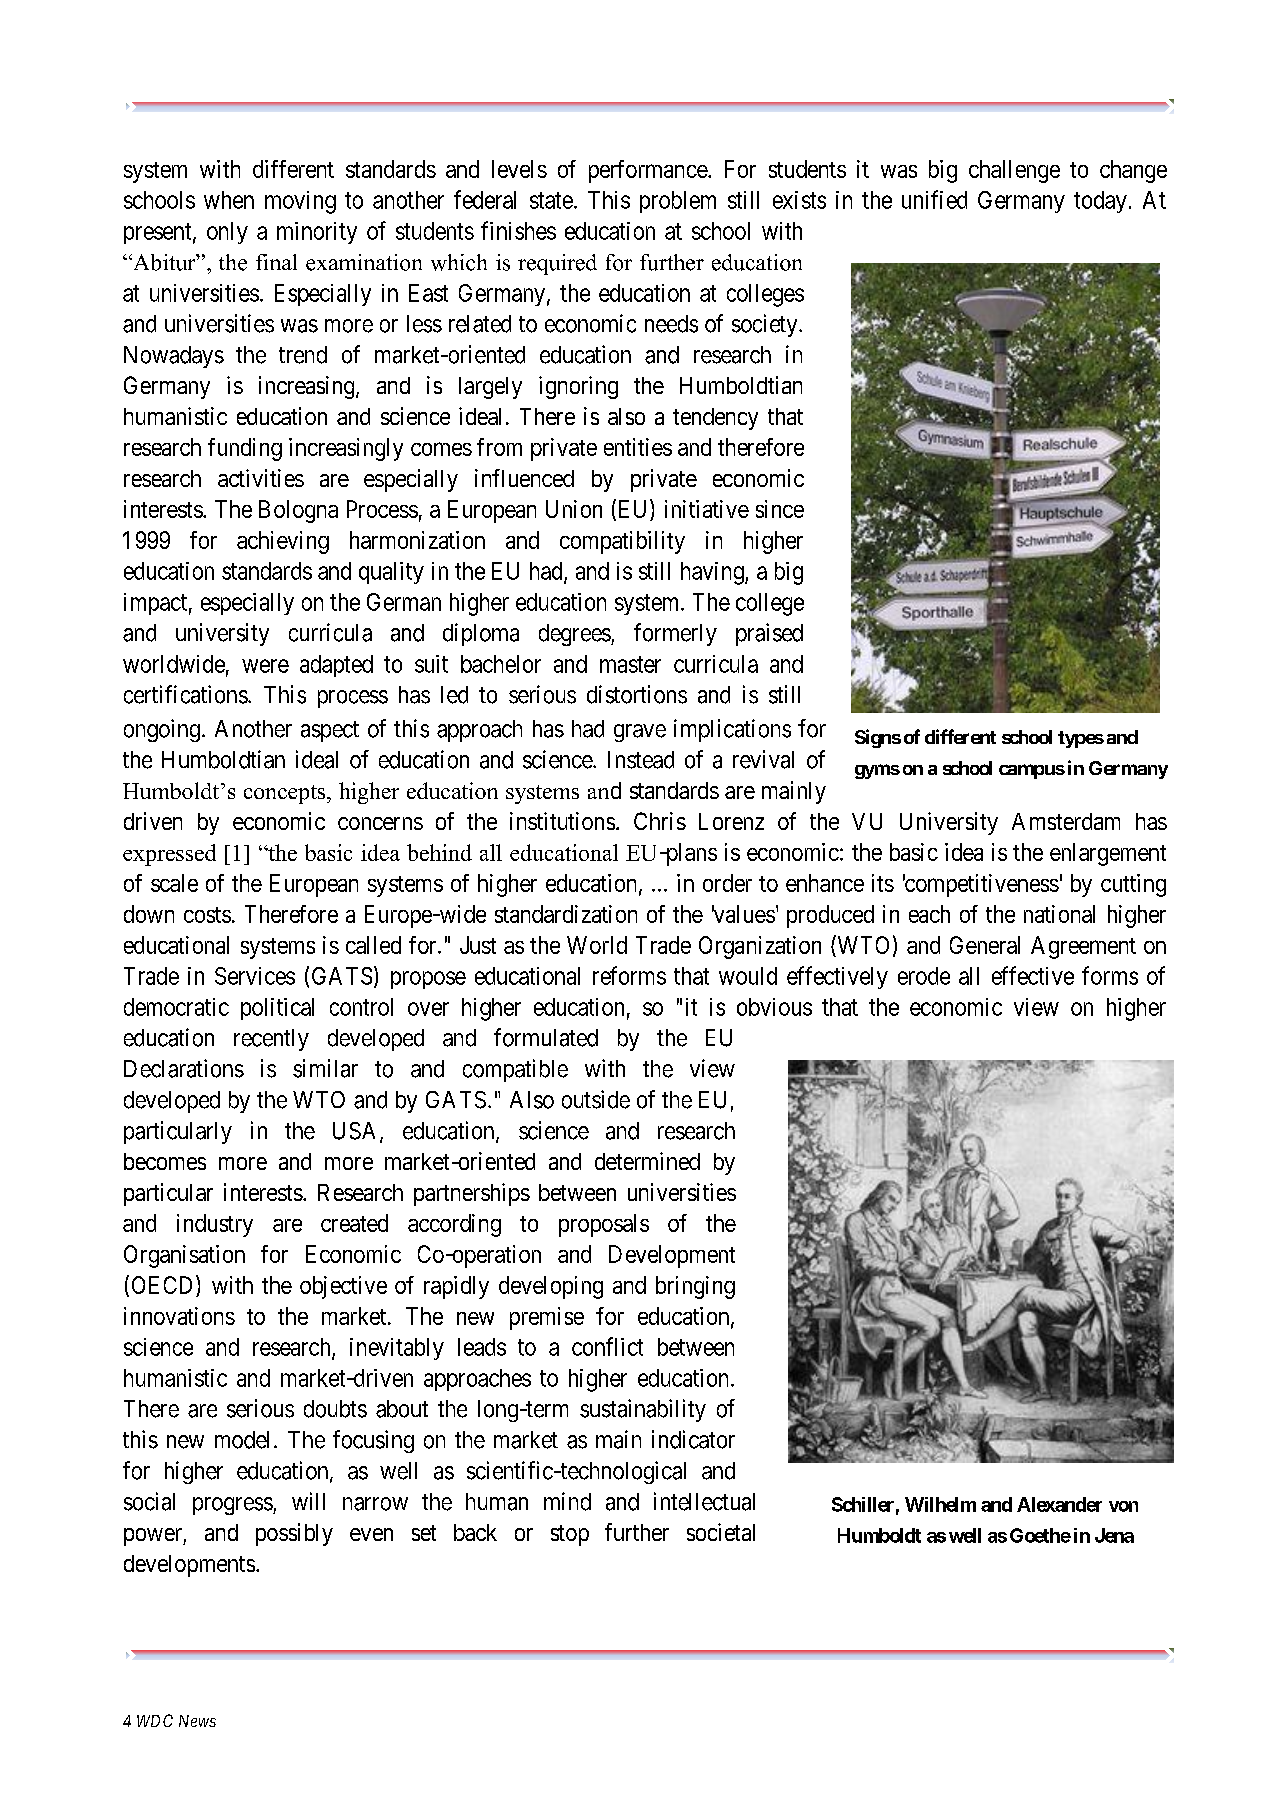  Describe the element at coordinates (255, 976) in the document. I see `Services` at that location.
